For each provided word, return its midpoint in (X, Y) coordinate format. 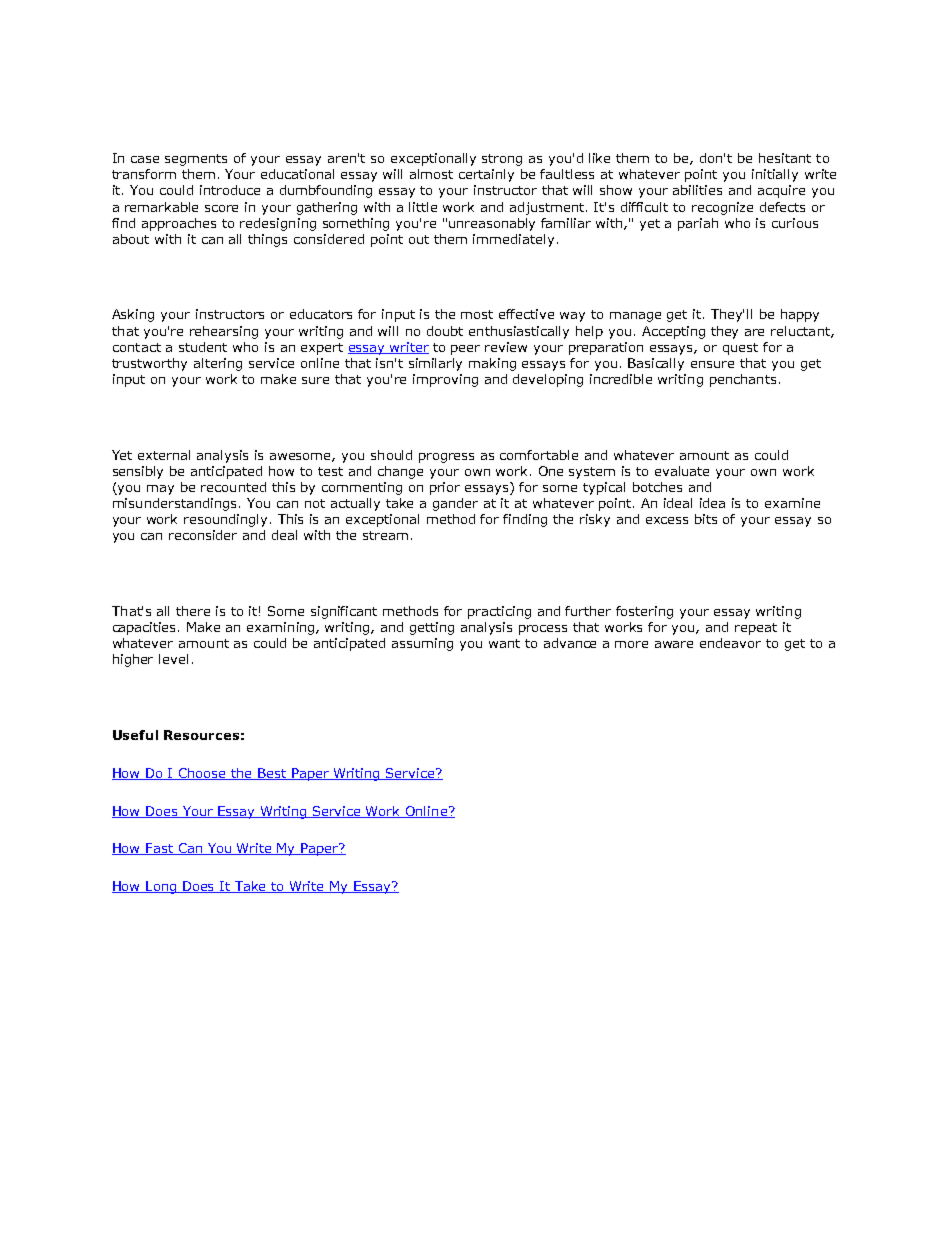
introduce (230, 190)
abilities (697, 190)
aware (674, 644)
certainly (486, 175)
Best (273, 774)
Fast (159, 849)
